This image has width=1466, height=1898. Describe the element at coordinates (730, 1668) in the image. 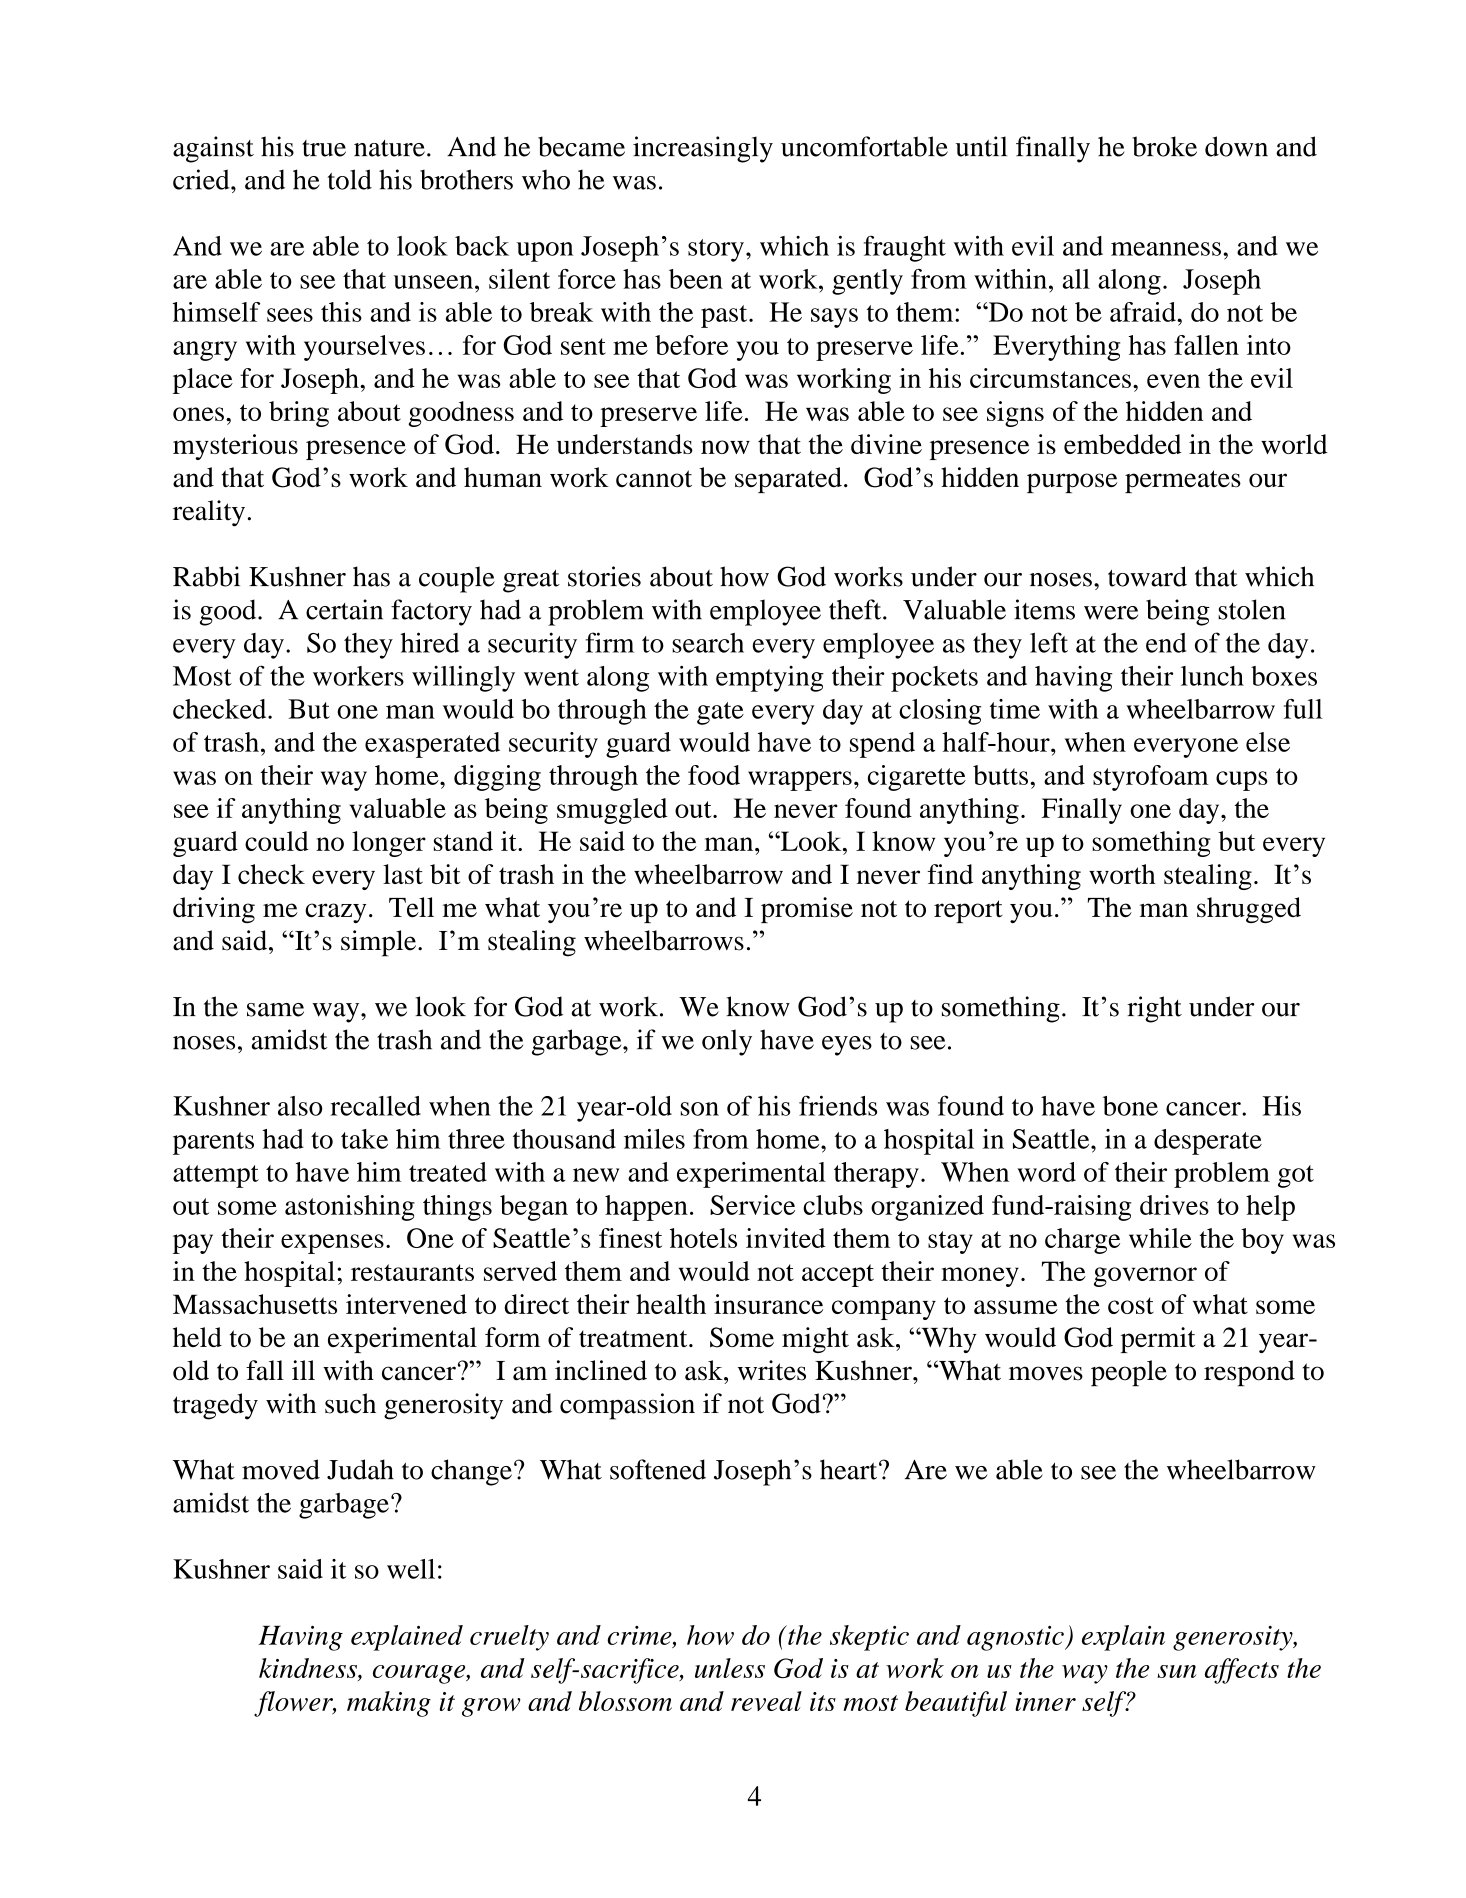

I see `unless` at that location.
